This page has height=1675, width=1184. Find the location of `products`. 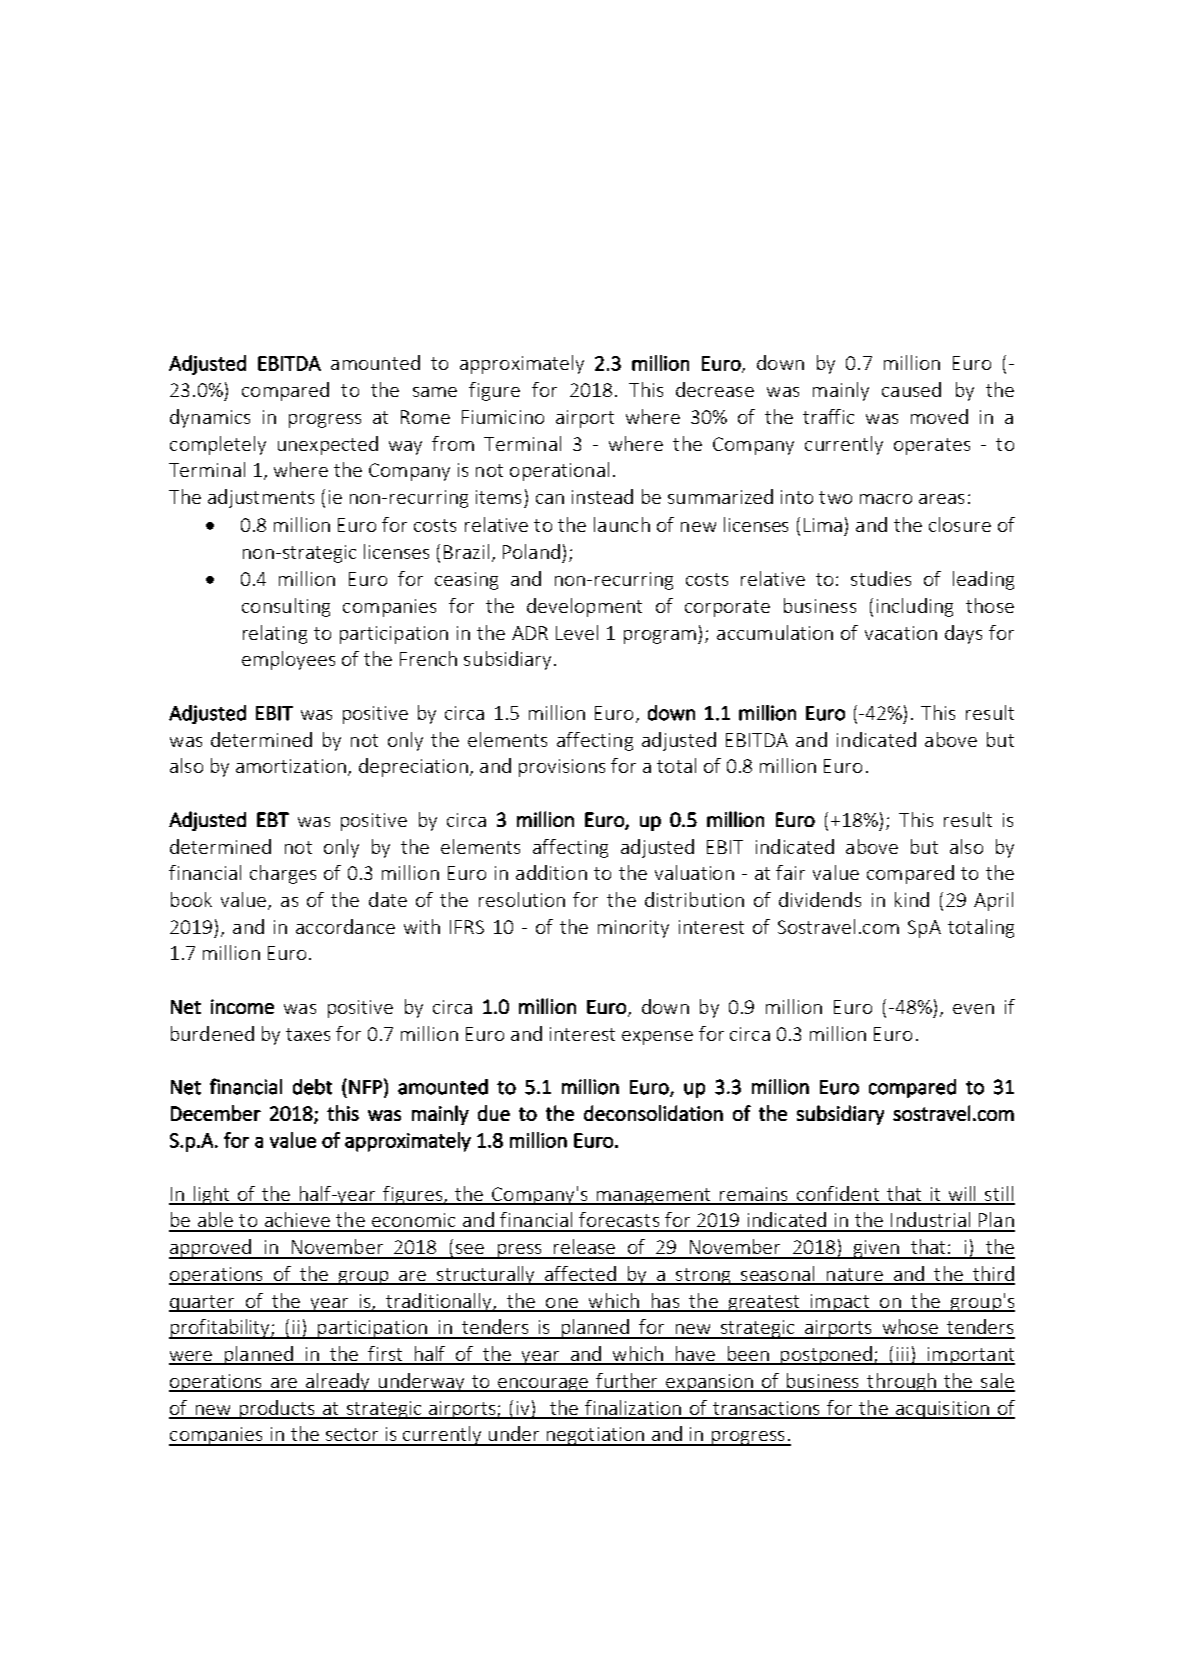

products is located at coordinates (277, 1409).
